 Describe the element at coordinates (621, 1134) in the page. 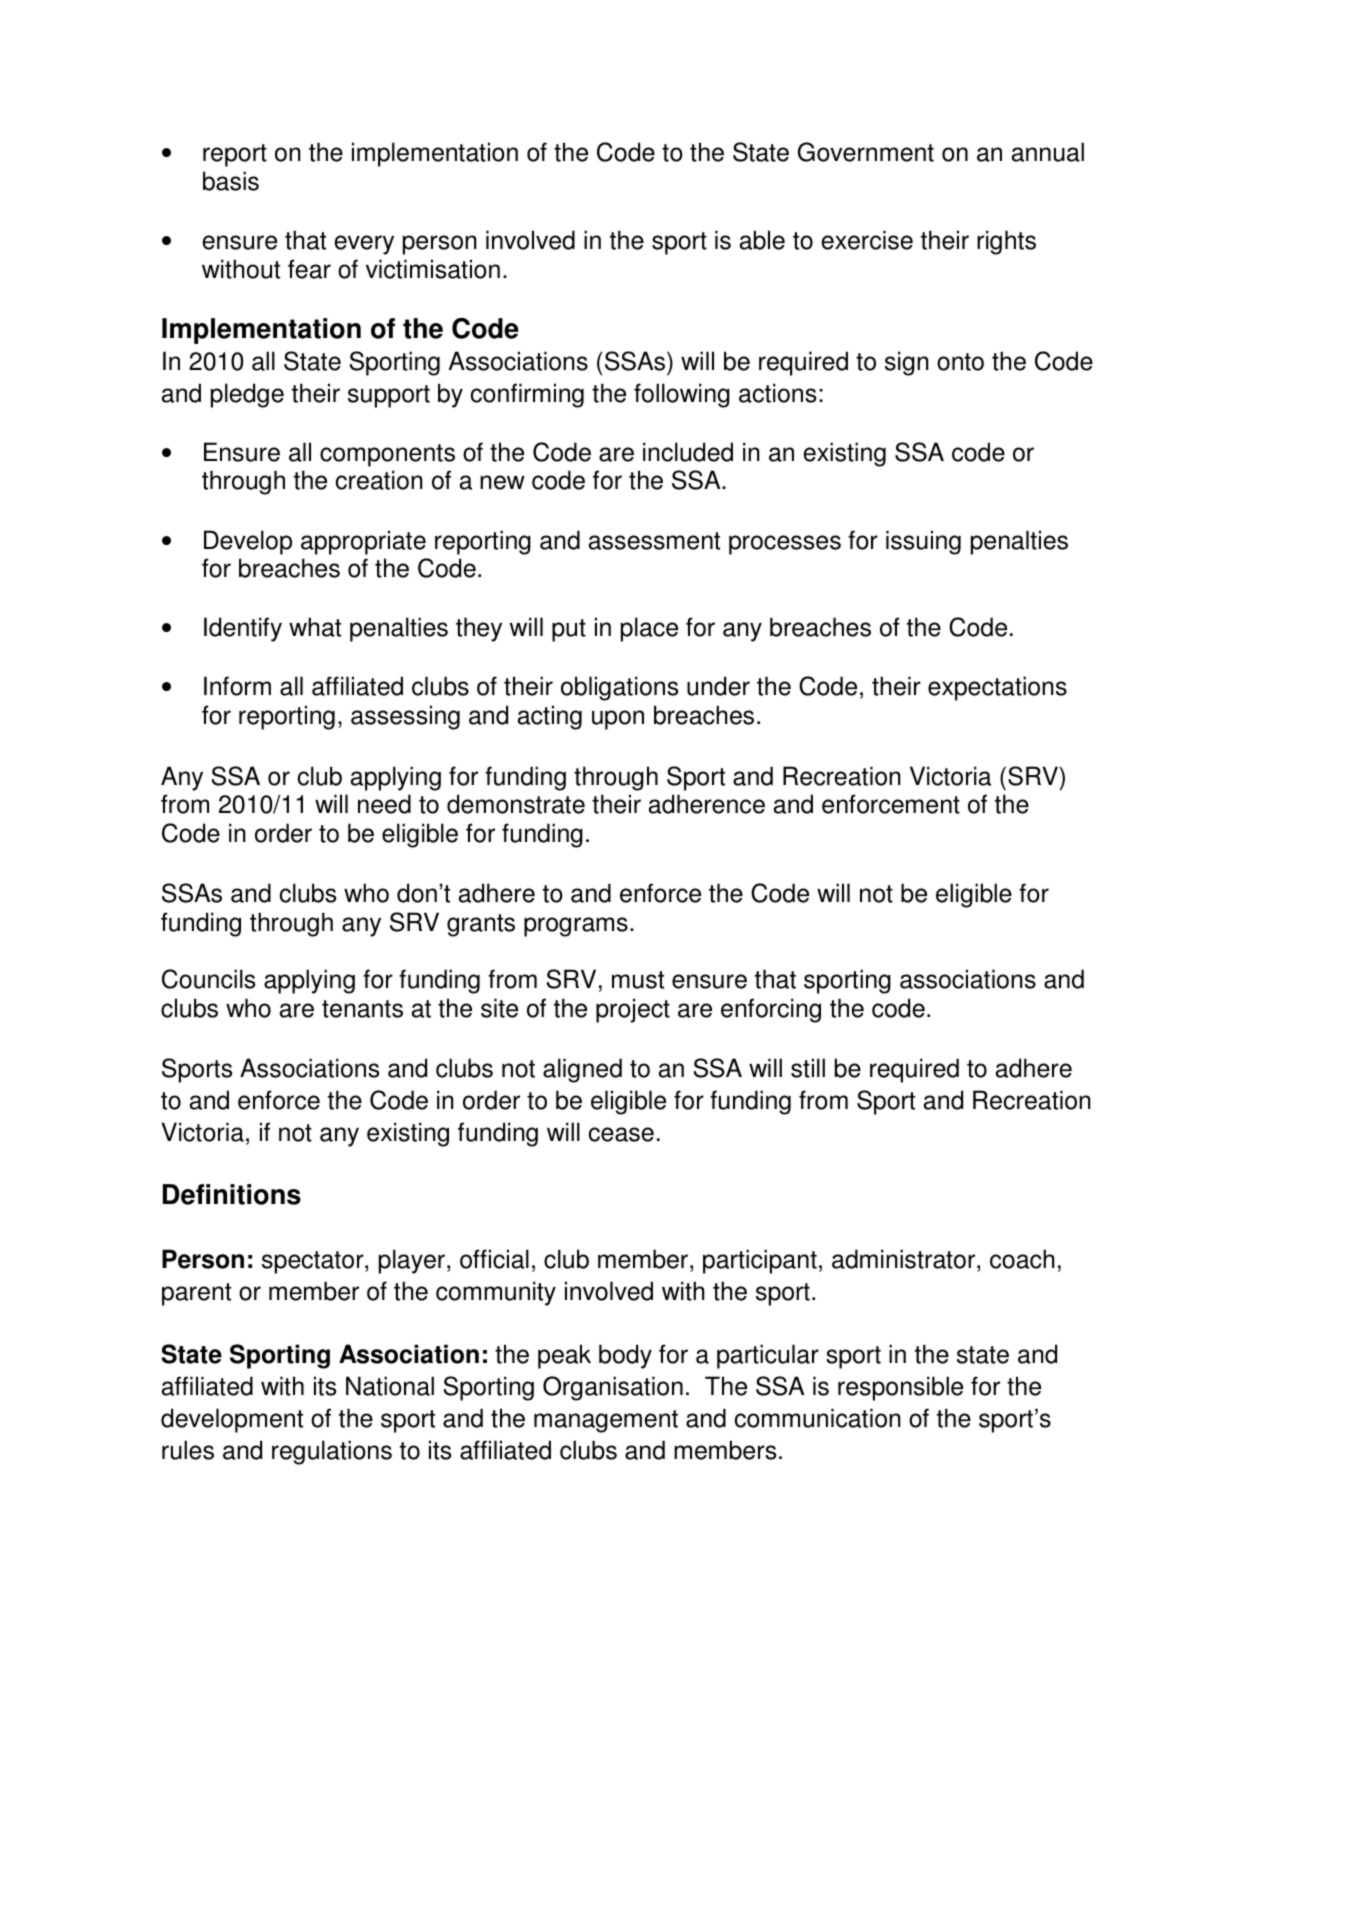

I see `cease` at that location.
